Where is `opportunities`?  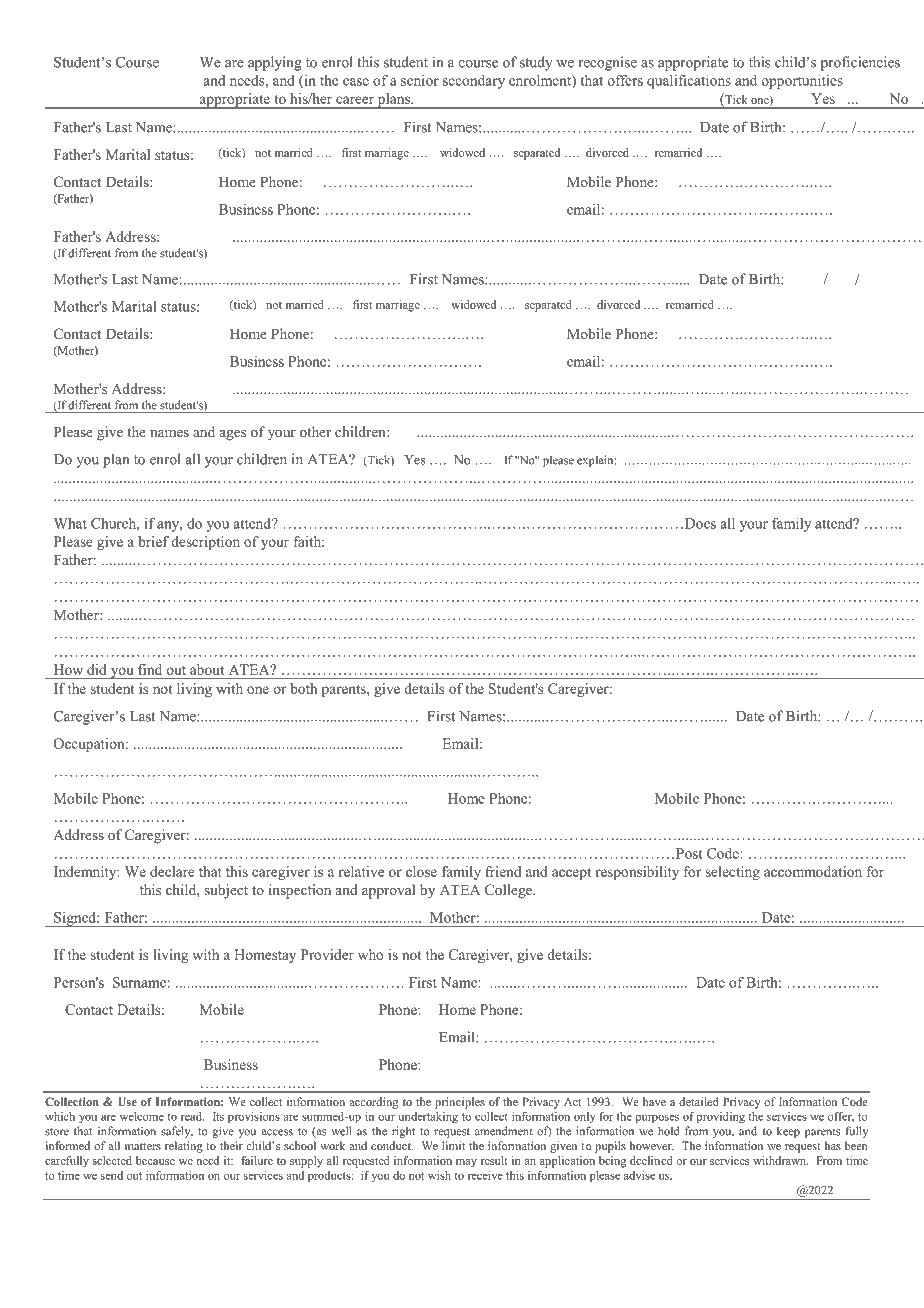
opportunities is located at coordinates (802, 82).
